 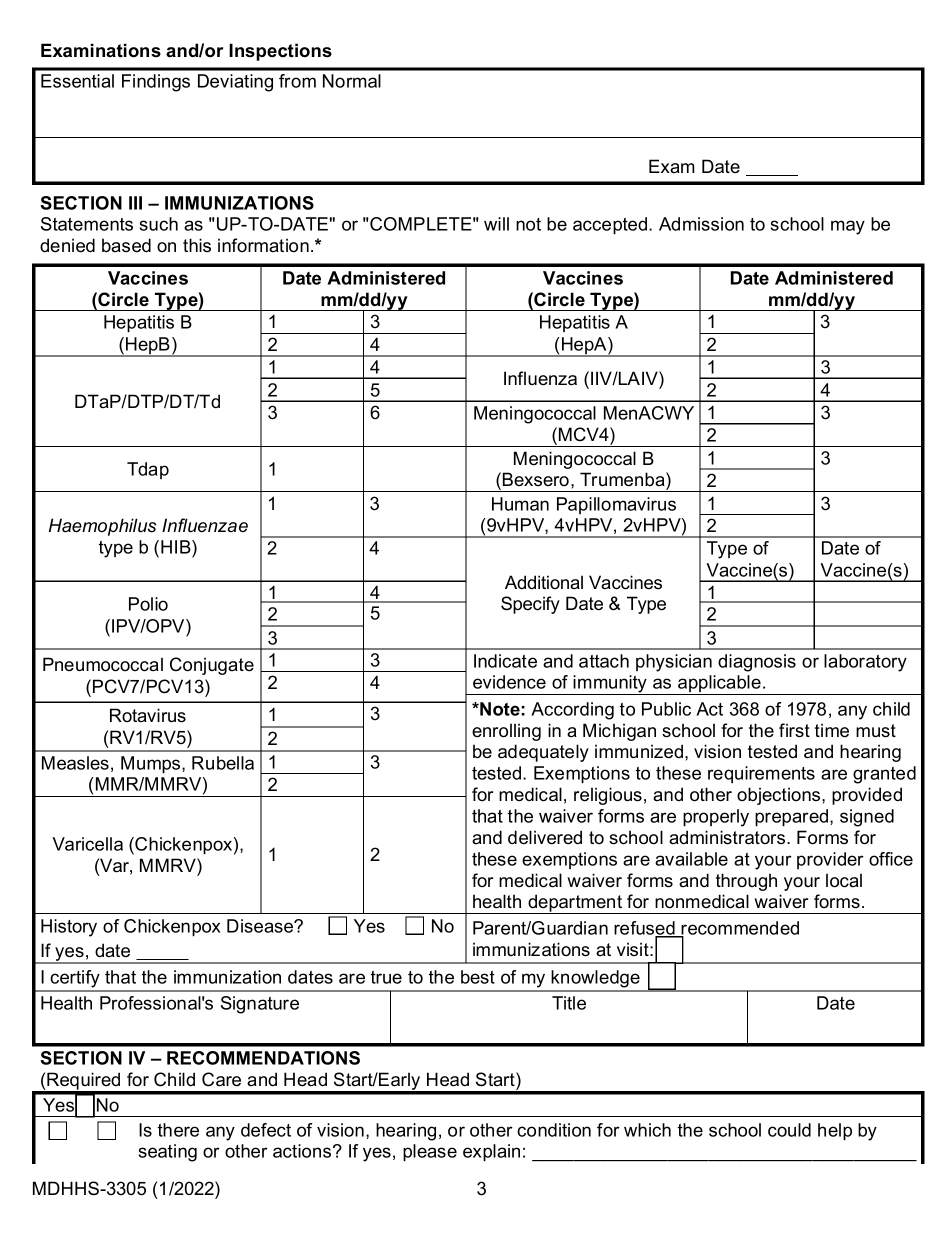 I want to click on Normal, so click(x=352, y=81).
